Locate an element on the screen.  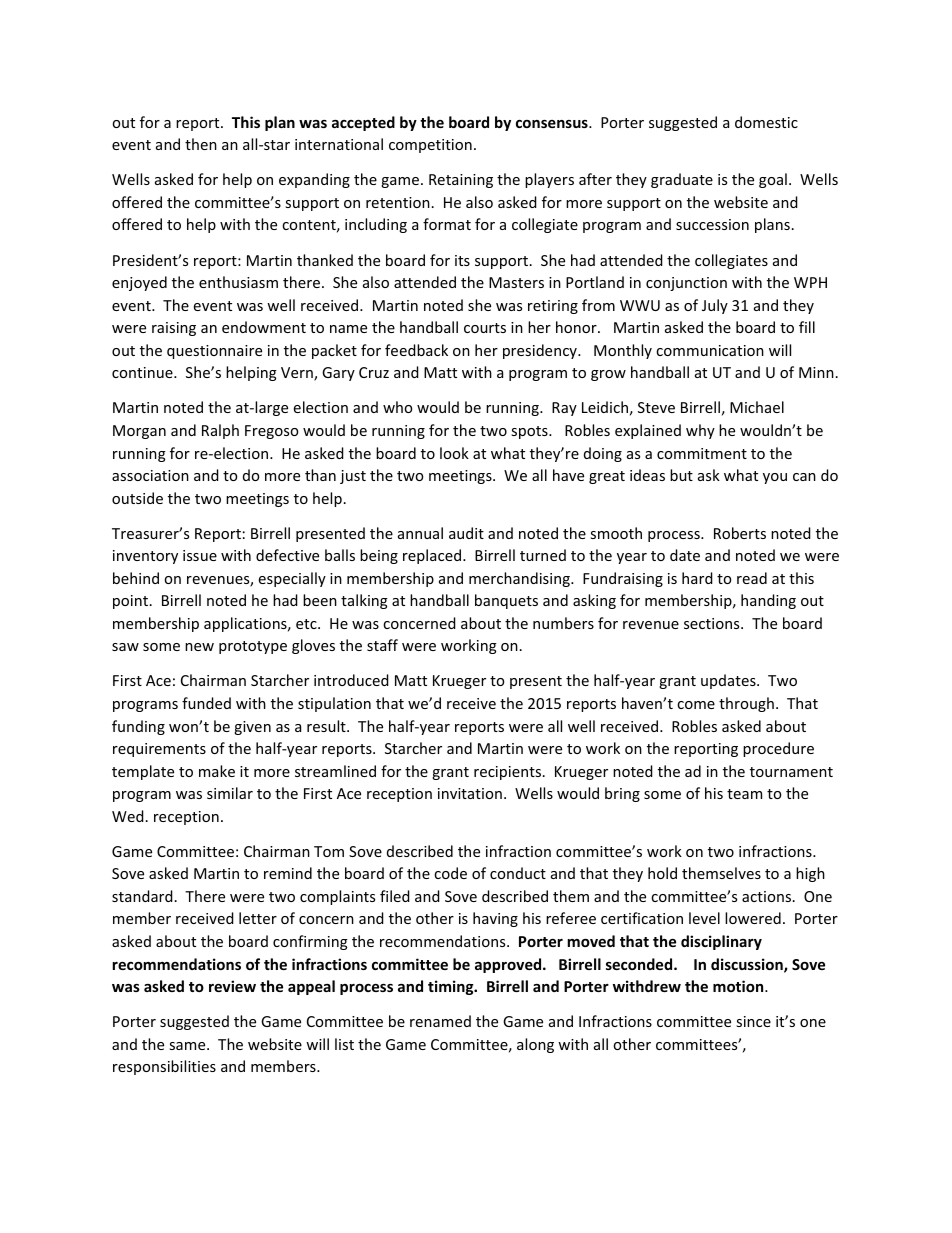
issue is located at coordinates (200, 555).
